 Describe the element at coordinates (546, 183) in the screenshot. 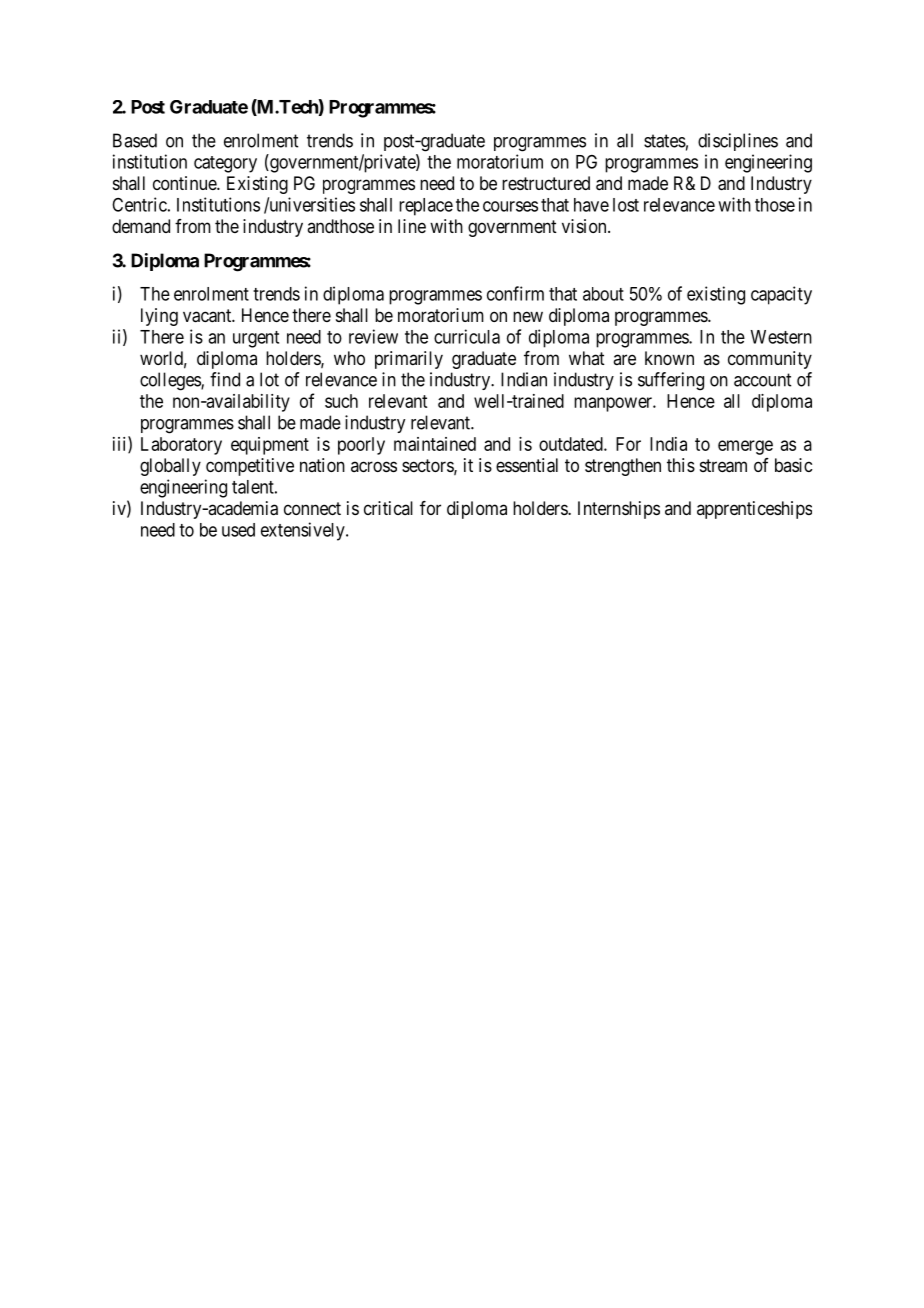

I see `restructured` at that location.
